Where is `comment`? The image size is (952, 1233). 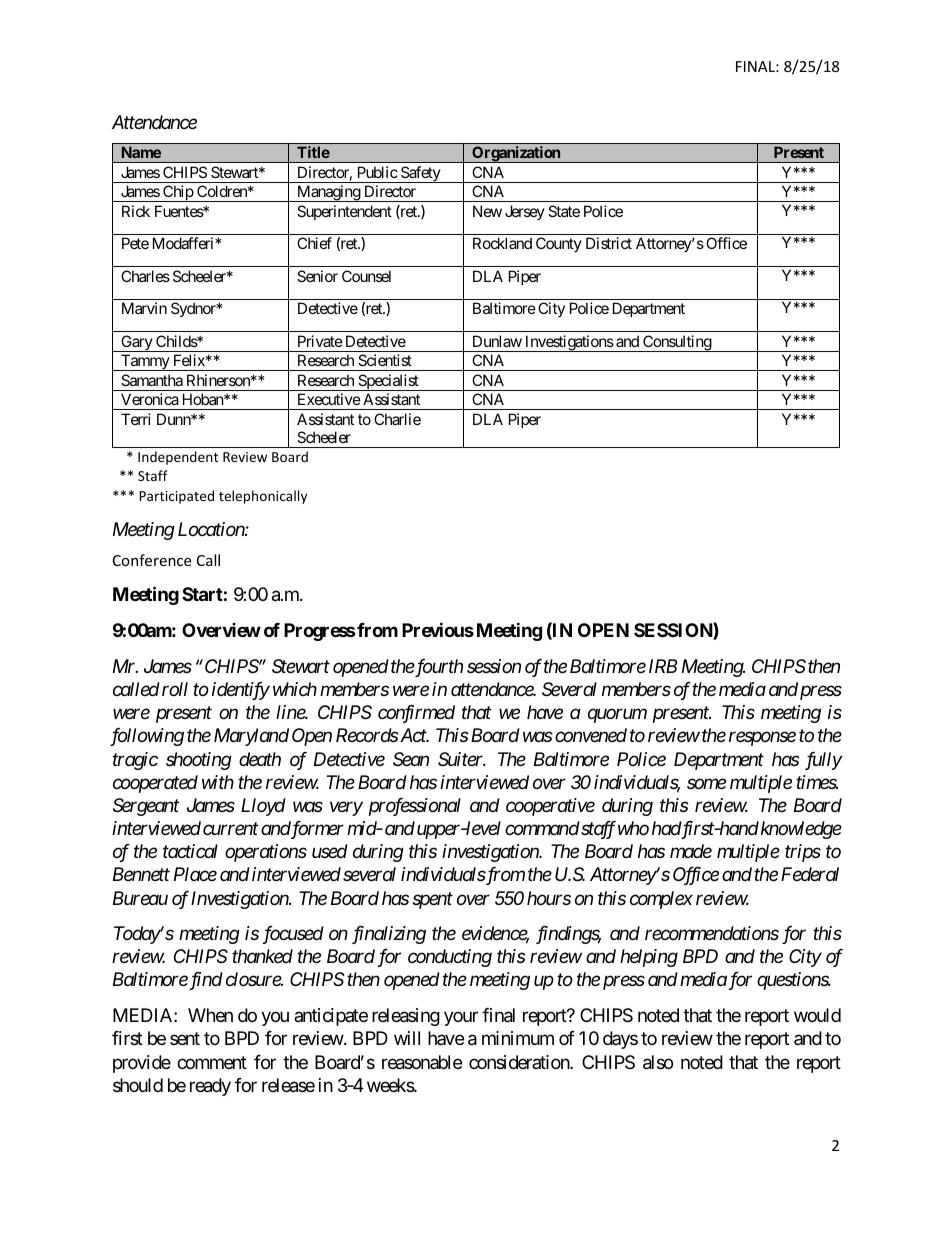
comment is located at coordinates (212, 1062).
